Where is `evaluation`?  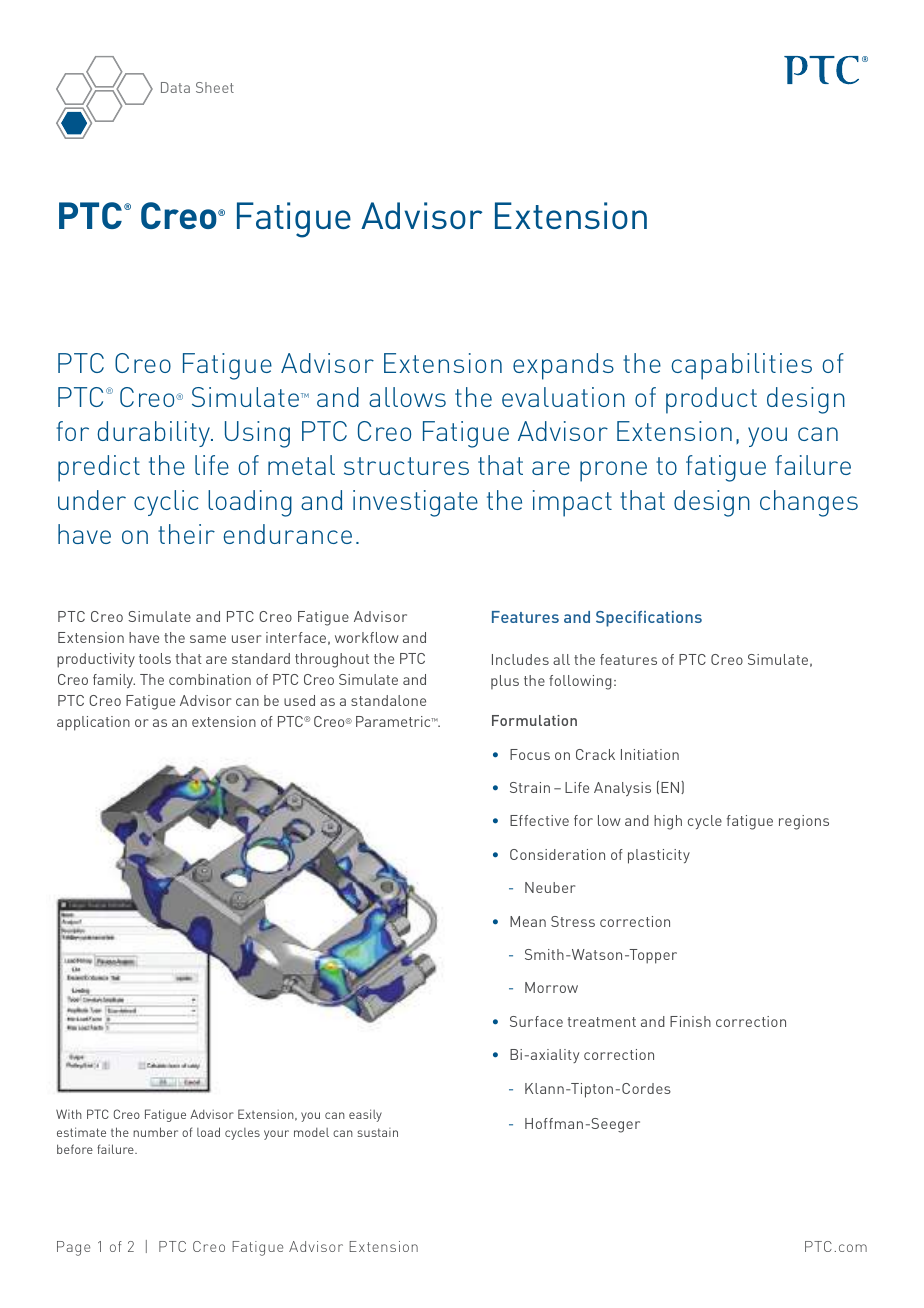 evaluation is located at coordinates (563, 397).
